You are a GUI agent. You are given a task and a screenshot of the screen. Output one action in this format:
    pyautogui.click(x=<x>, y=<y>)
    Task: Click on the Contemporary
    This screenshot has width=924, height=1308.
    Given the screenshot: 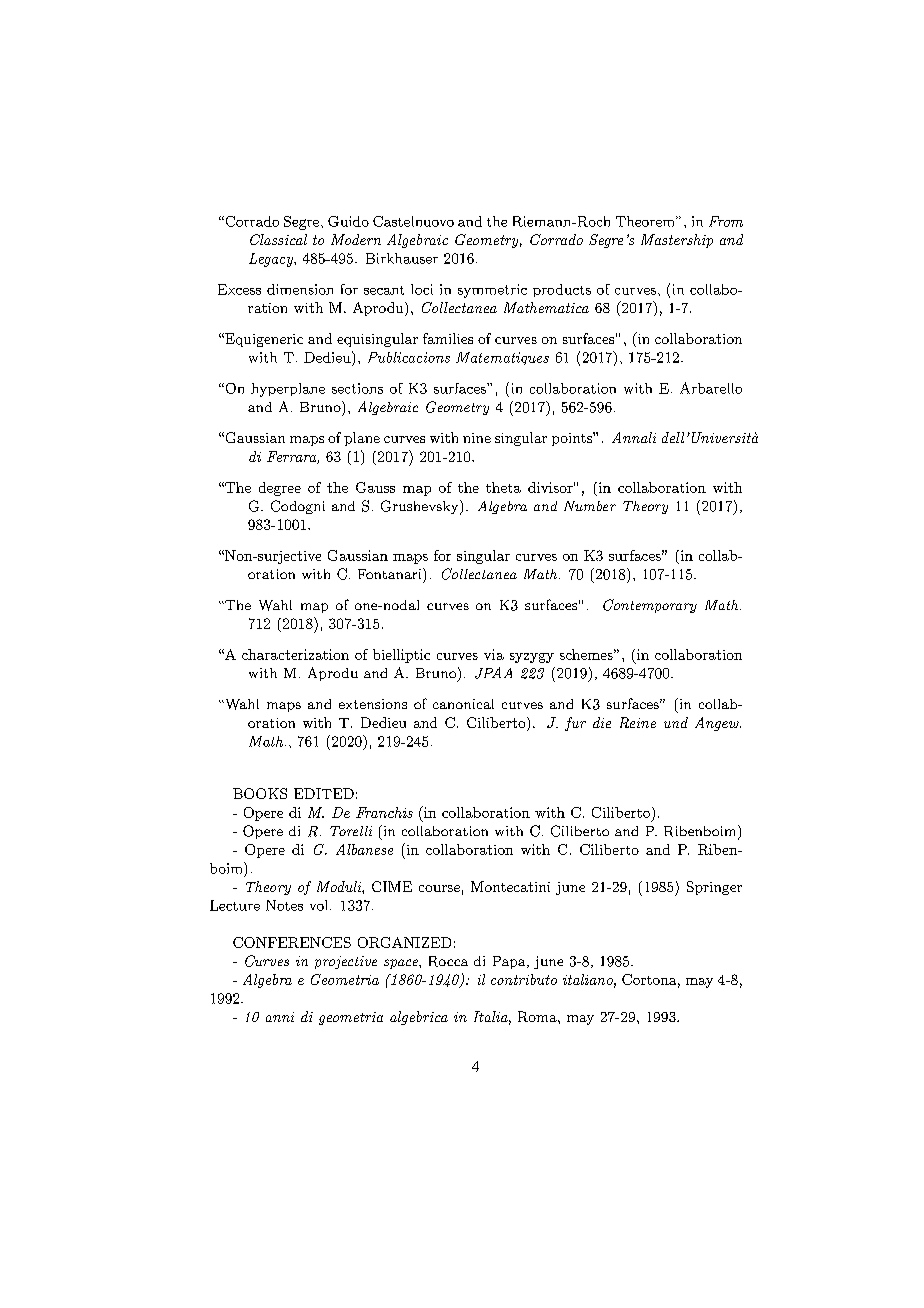 What is the action you would take?
    pyautogui.click(x=650, y=606)
